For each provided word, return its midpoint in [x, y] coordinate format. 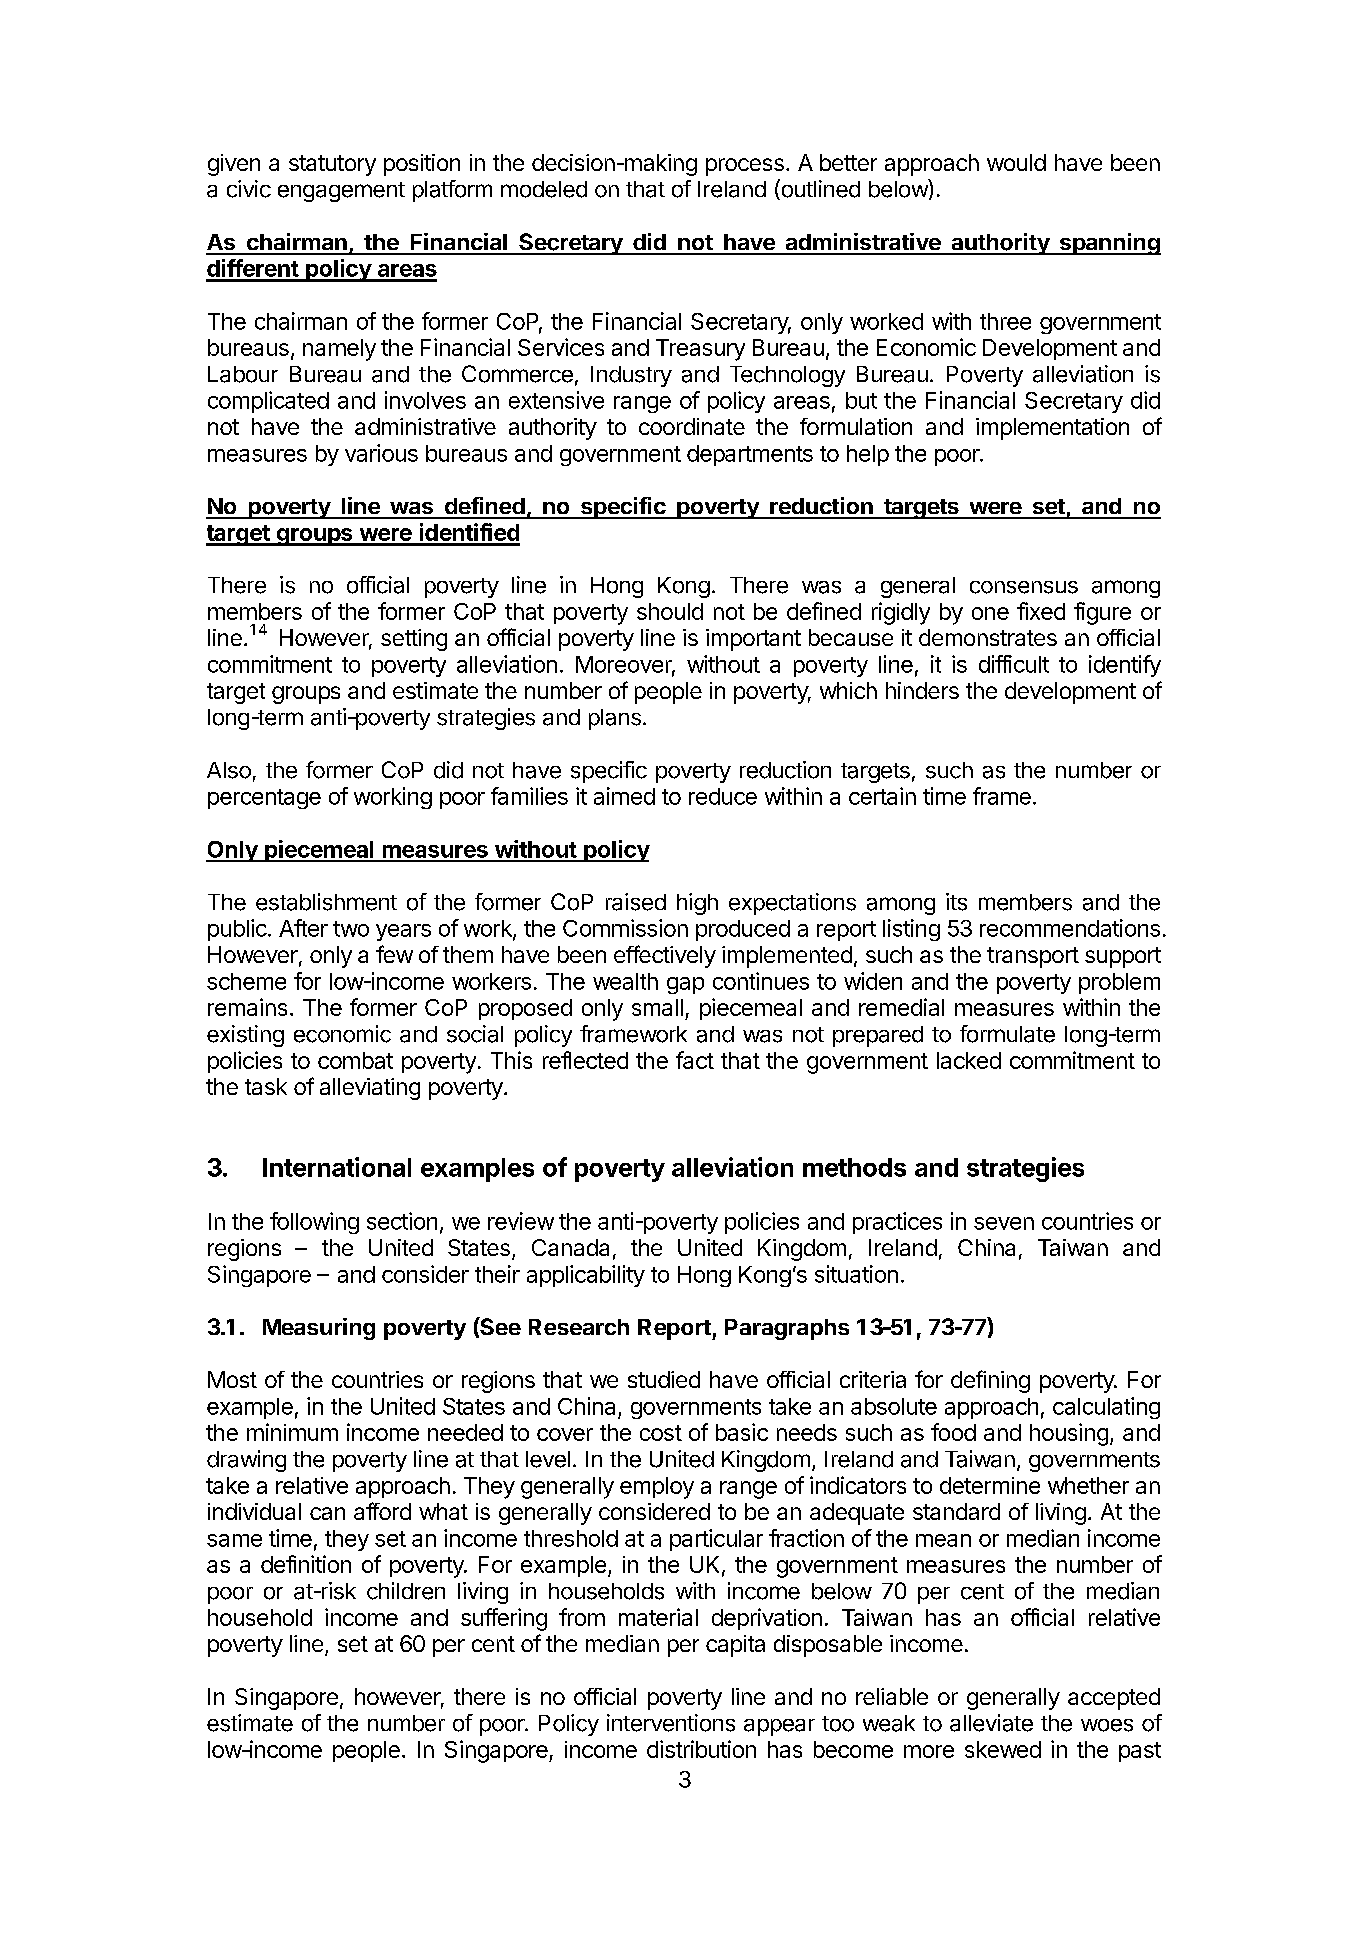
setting [414, 640]
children [406, 1591]
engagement [341, 192]
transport [1033, 957]
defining [990, 1381]
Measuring [319, 1329]
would [1016, 162]
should [670, 611]
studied [664, 1379]
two [351, 929]
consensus [1024, 587]
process [745, 167]
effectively [665, 956]
